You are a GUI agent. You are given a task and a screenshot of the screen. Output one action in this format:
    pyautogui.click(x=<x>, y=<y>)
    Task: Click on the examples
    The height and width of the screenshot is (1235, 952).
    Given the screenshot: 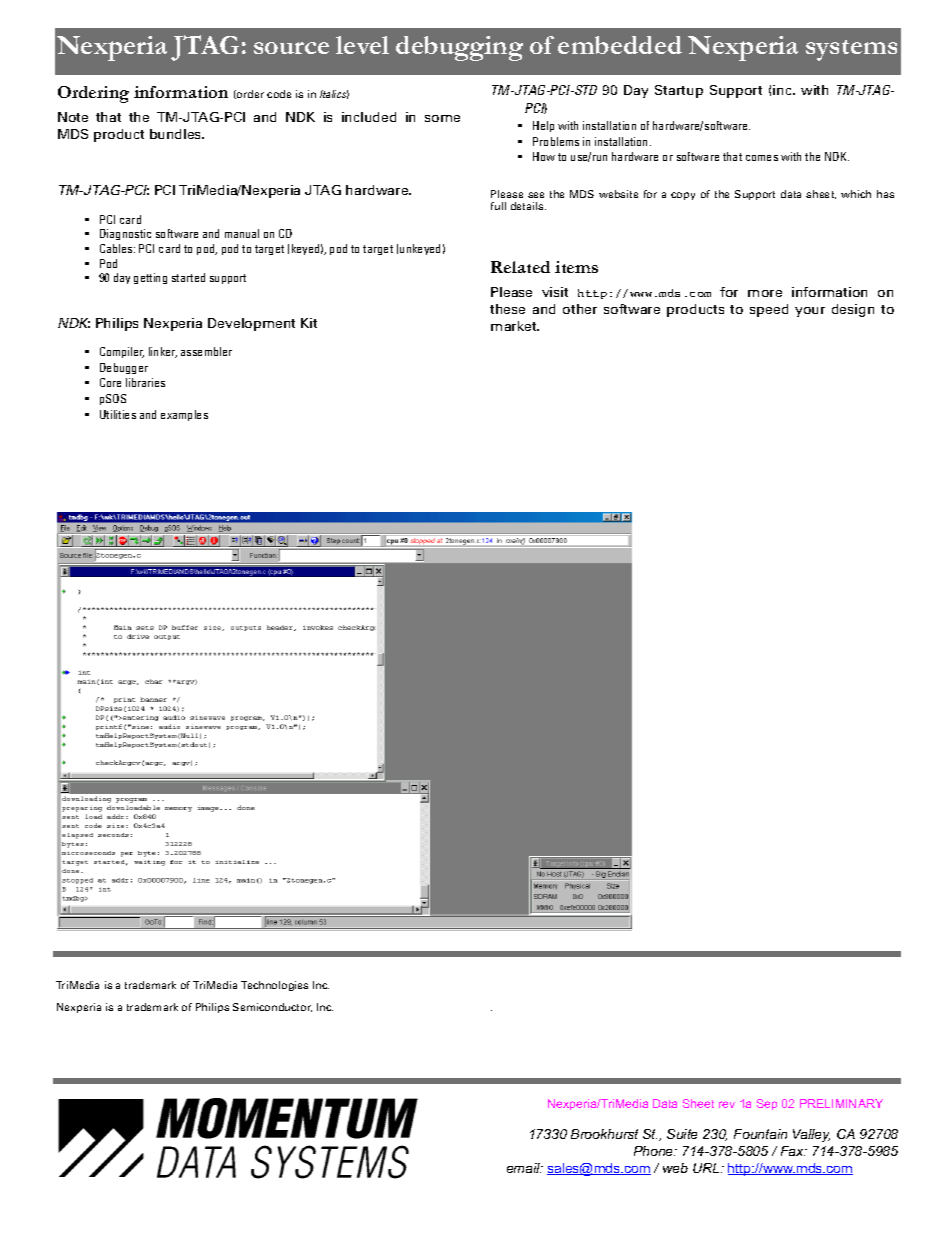 What is the action you would take?
    pyautogui.click(x=184, y=415)
